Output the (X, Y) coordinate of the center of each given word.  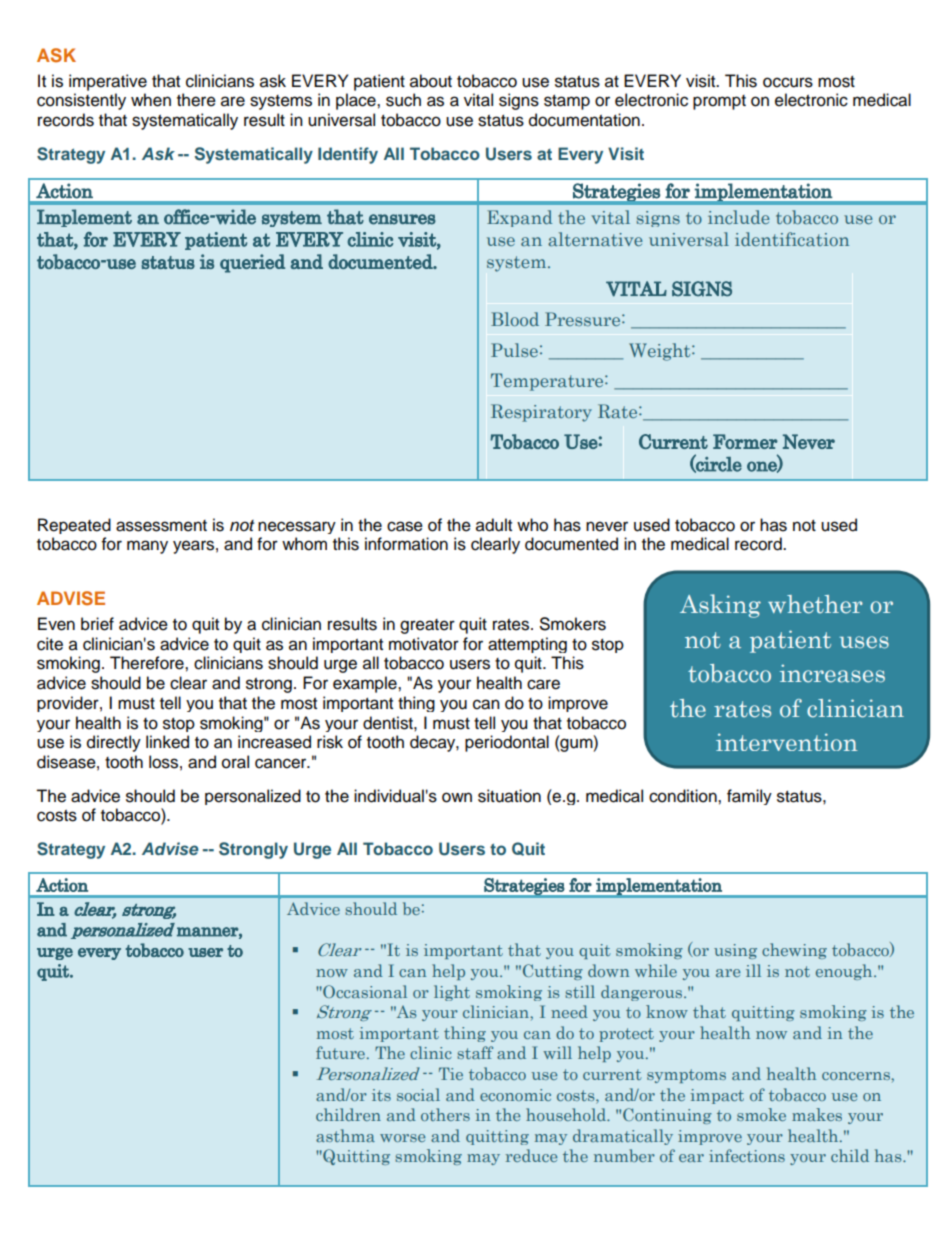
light (452, 993)
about (431, 81)
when (151, 100)
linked (167, 742)
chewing (794, 951)
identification (792, 239)
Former (745, 441)
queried (252, 263)
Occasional (364, 991)
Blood (515, 319)
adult (494, 525)
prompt (719, 102)
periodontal (507, 743)
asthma (345, 1135)
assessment (161, 526)
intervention (787, 742)
